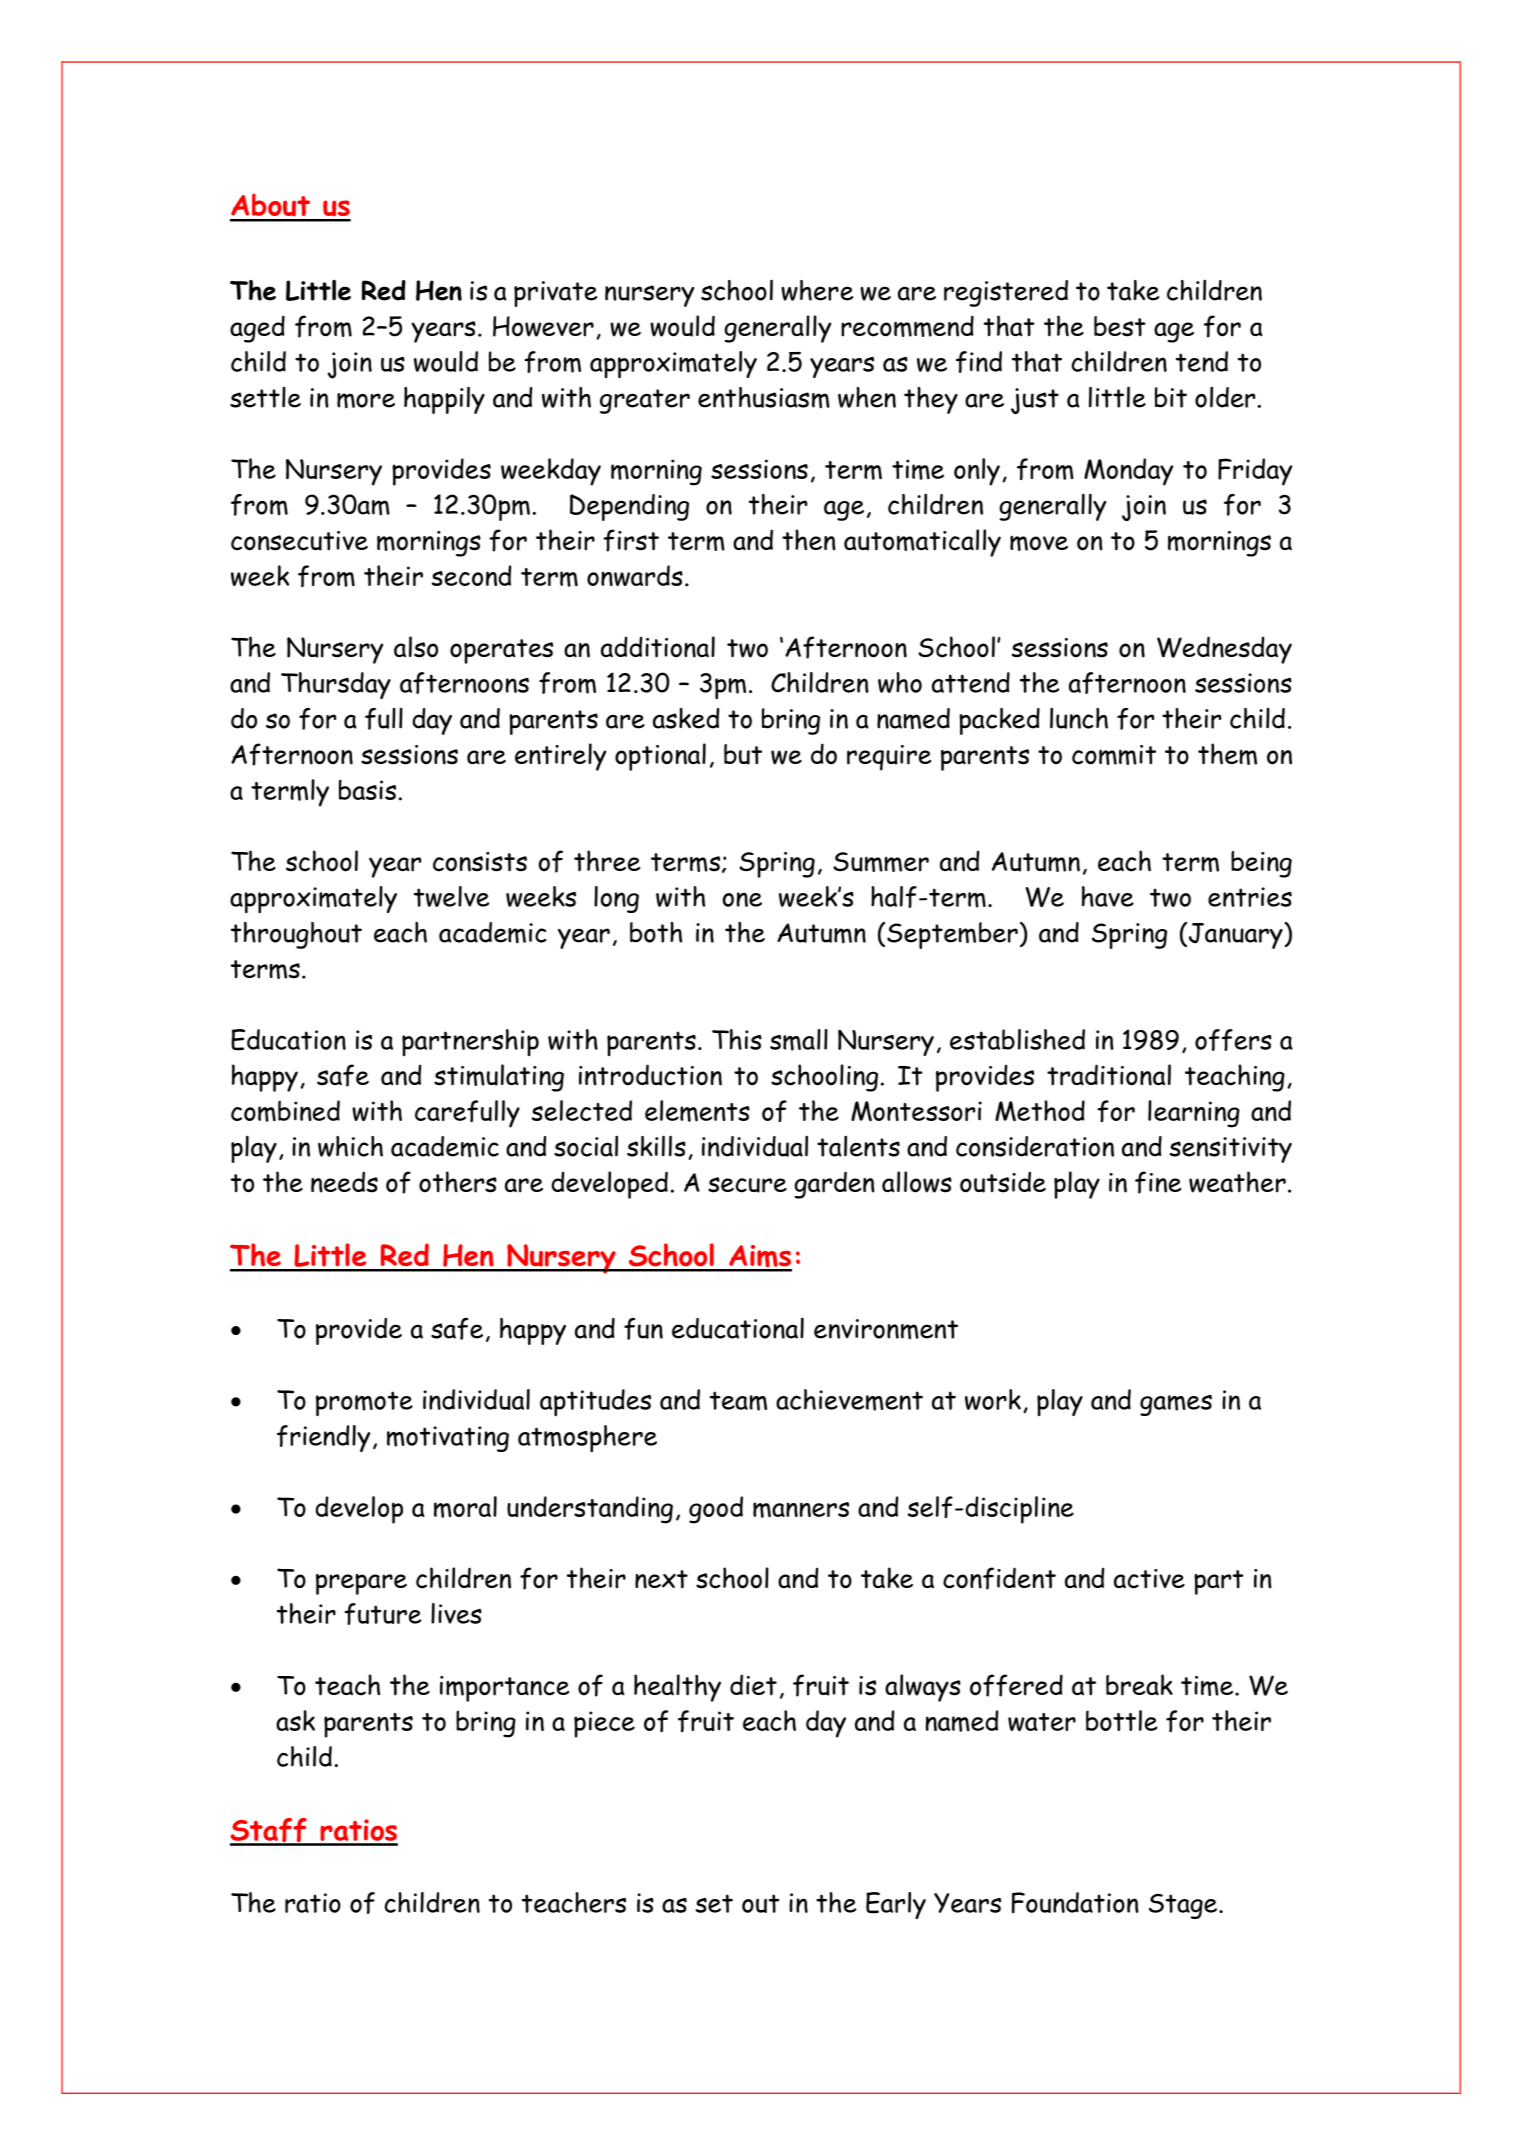 The image size is (1522, 2155). Describe the element at coordinates (896, 1905) in the page. I see `Early` at that location.
